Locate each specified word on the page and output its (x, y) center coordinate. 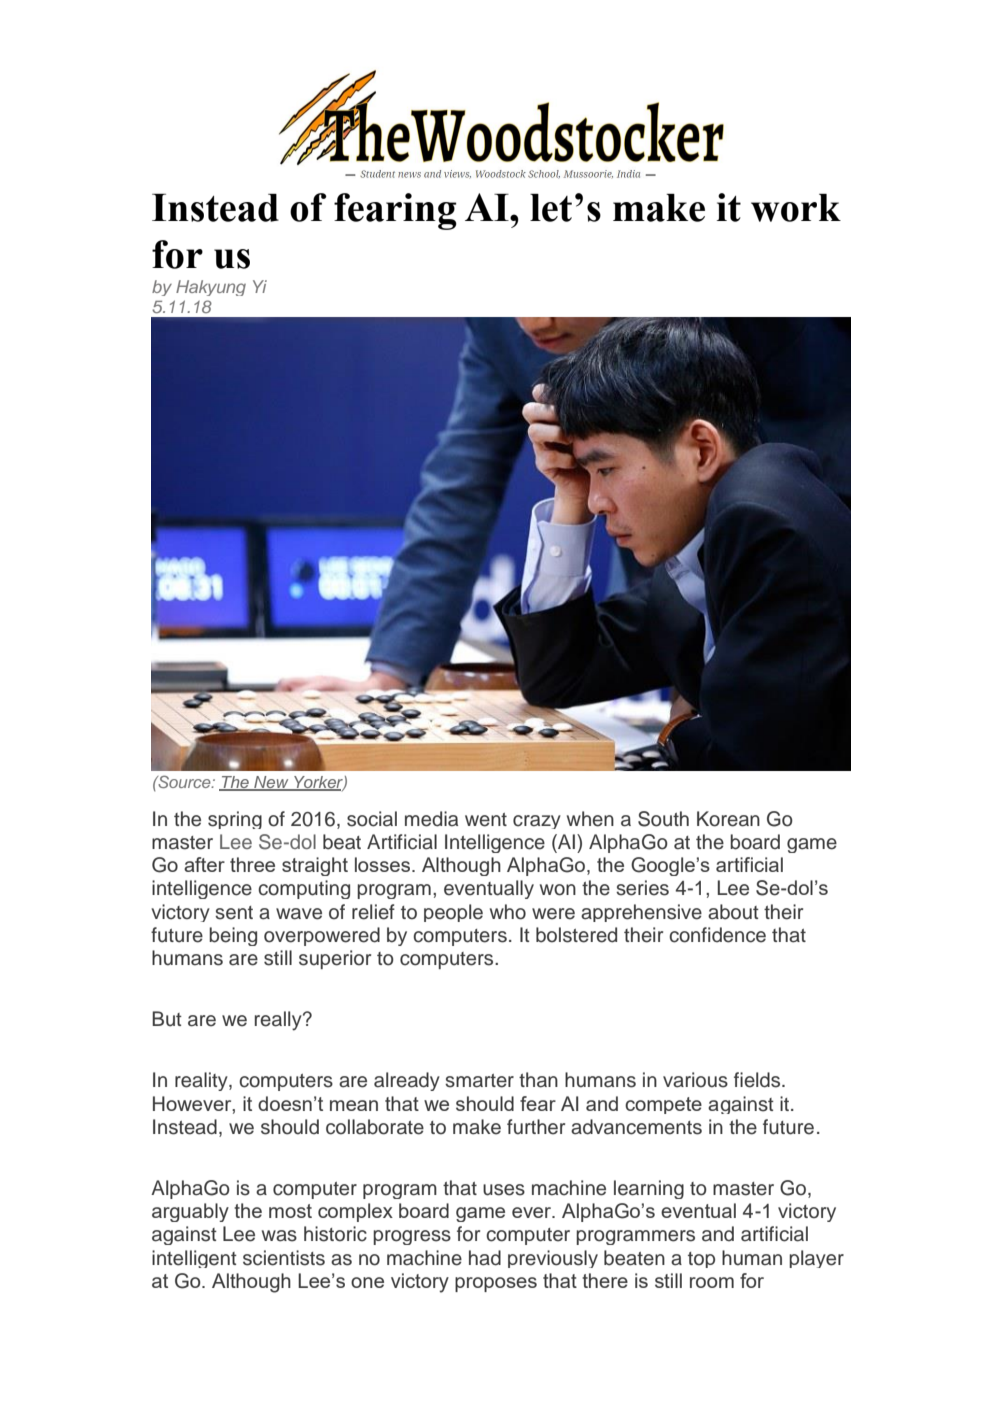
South (663, 819)
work (796, 208)
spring (235, 820)
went (486, 820)
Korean (728, 819)
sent (234, 913)
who (508, 912)
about (733, 912)
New (271, 783)
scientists (284, 1258)
